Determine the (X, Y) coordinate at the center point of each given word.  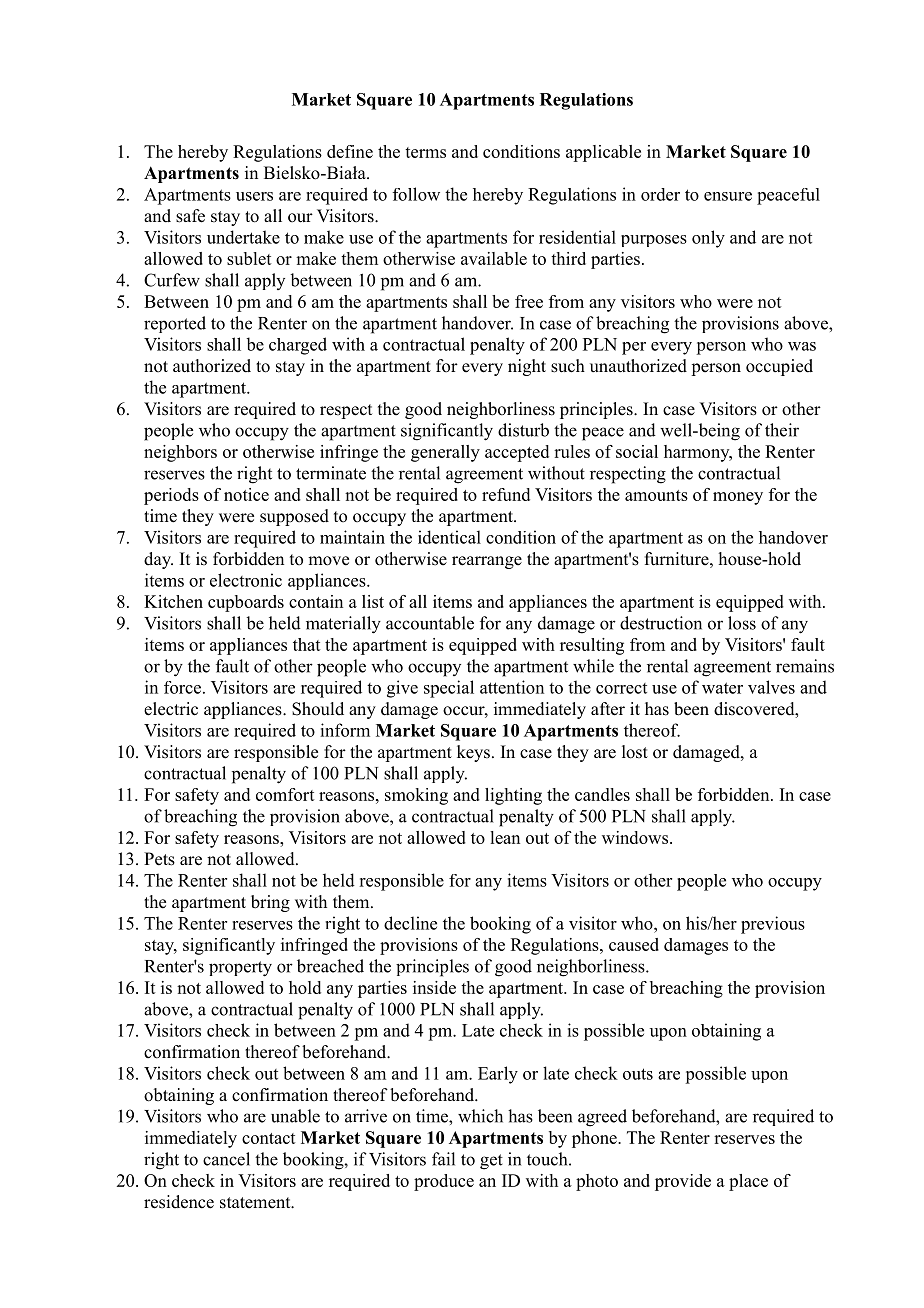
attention (512, 687)
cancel (226, 1159)
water (722, 688)
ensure (728, 196)
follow (416, 194)
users (254, 196)
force (182, 687)
